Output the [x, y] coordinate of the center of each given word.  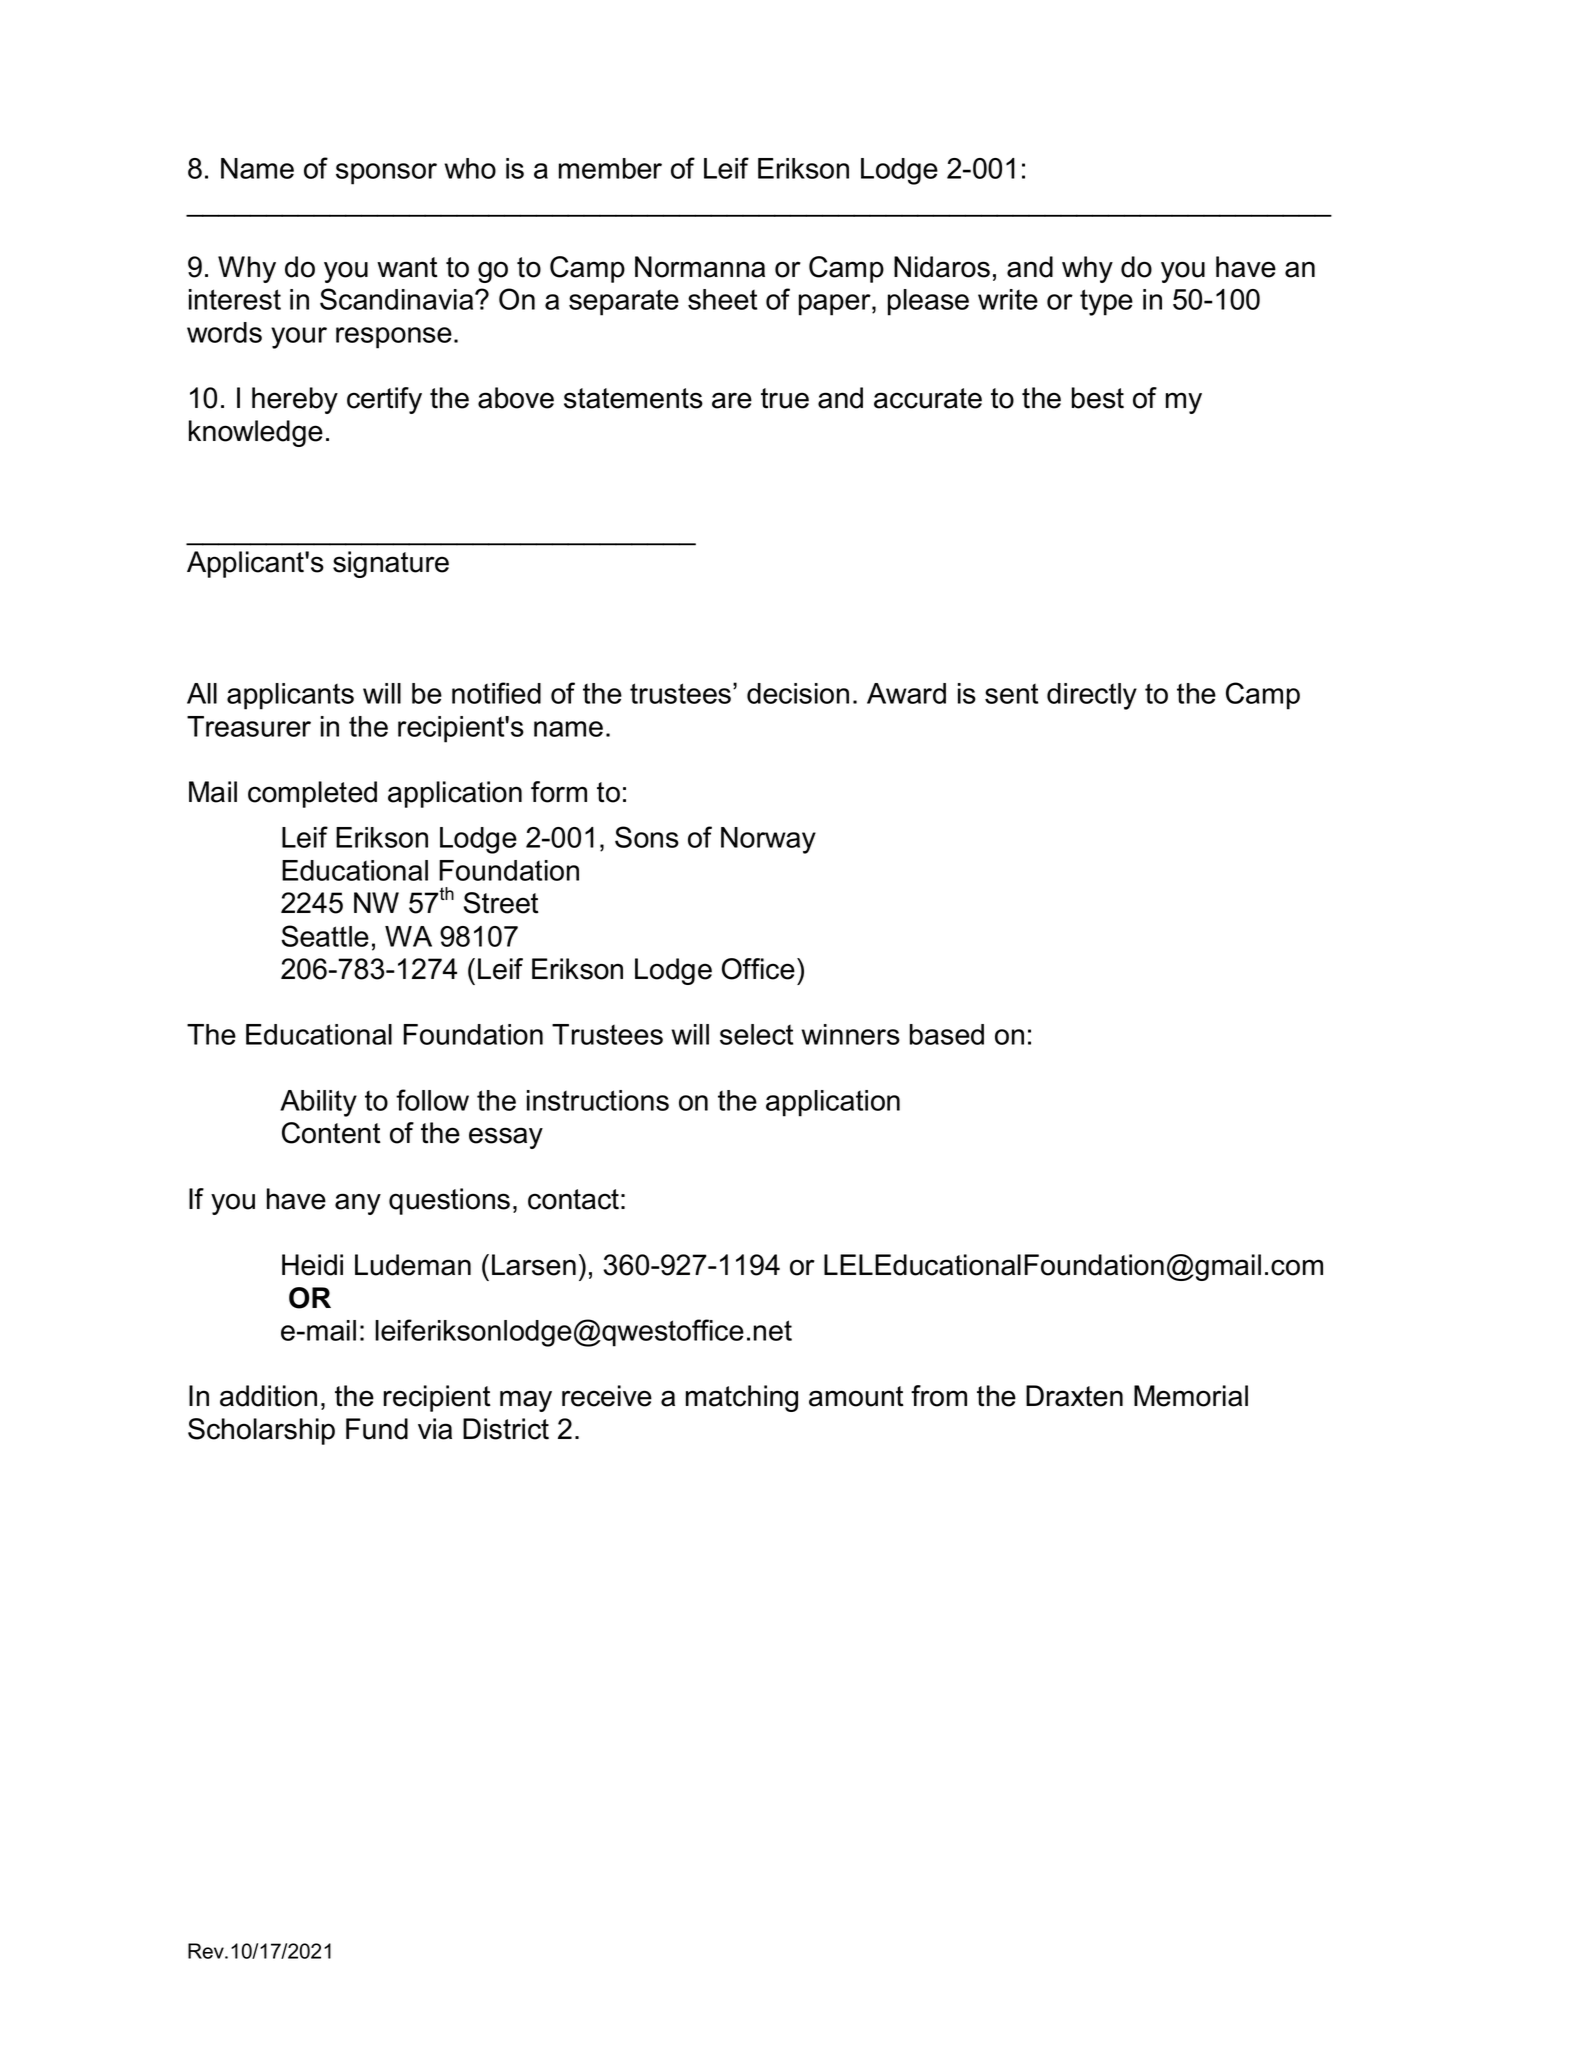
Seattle [325, 936]
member [610, 168]
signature [391, 564]
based [947, 1034]
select [756, 1034]
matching [742, 1398]
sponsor [386, 174]
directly [1092, 696]
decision [798, 693]
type [1106, 302]
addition [268, 1396]
